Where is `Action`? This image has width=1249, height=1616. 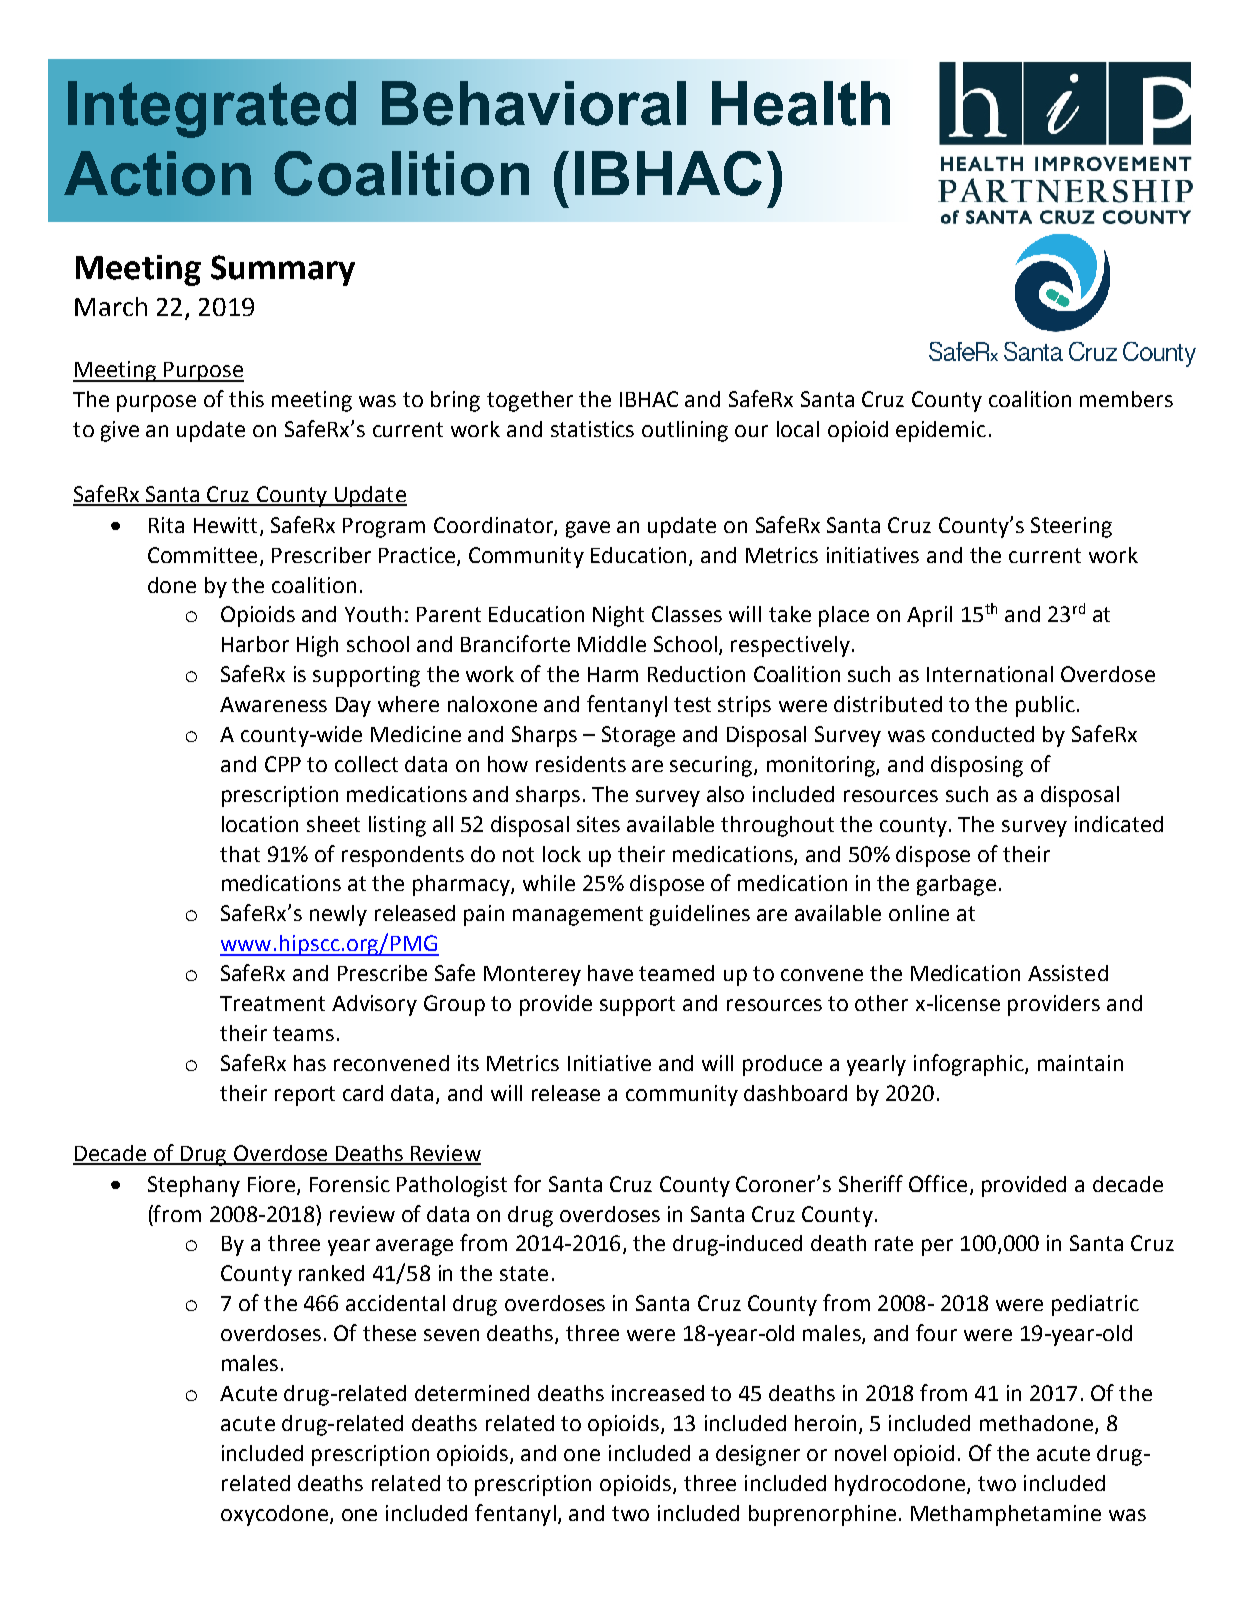 Action is located at coordinates (157, 173).
